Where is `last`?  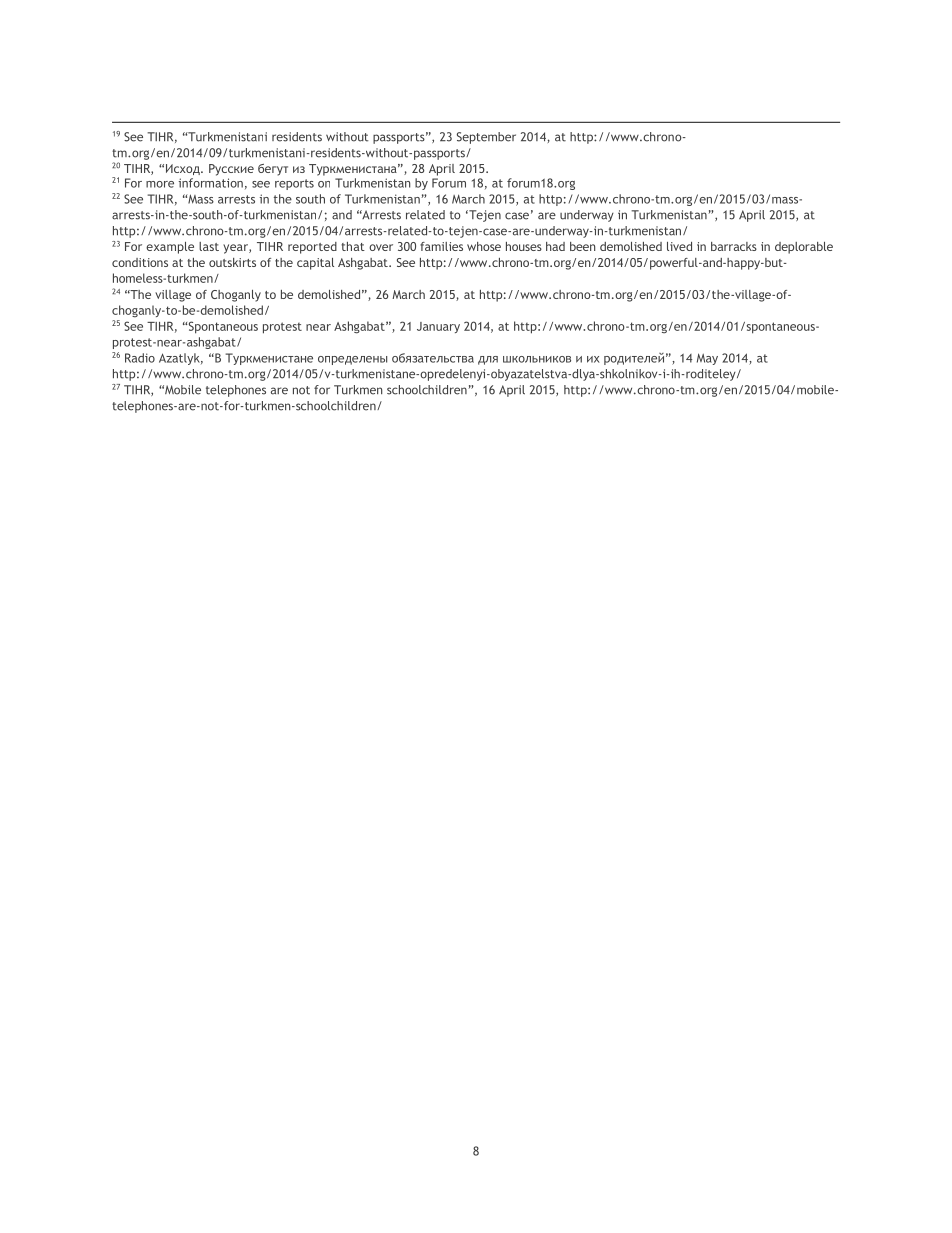
last is located at coordinates (209, 246).
